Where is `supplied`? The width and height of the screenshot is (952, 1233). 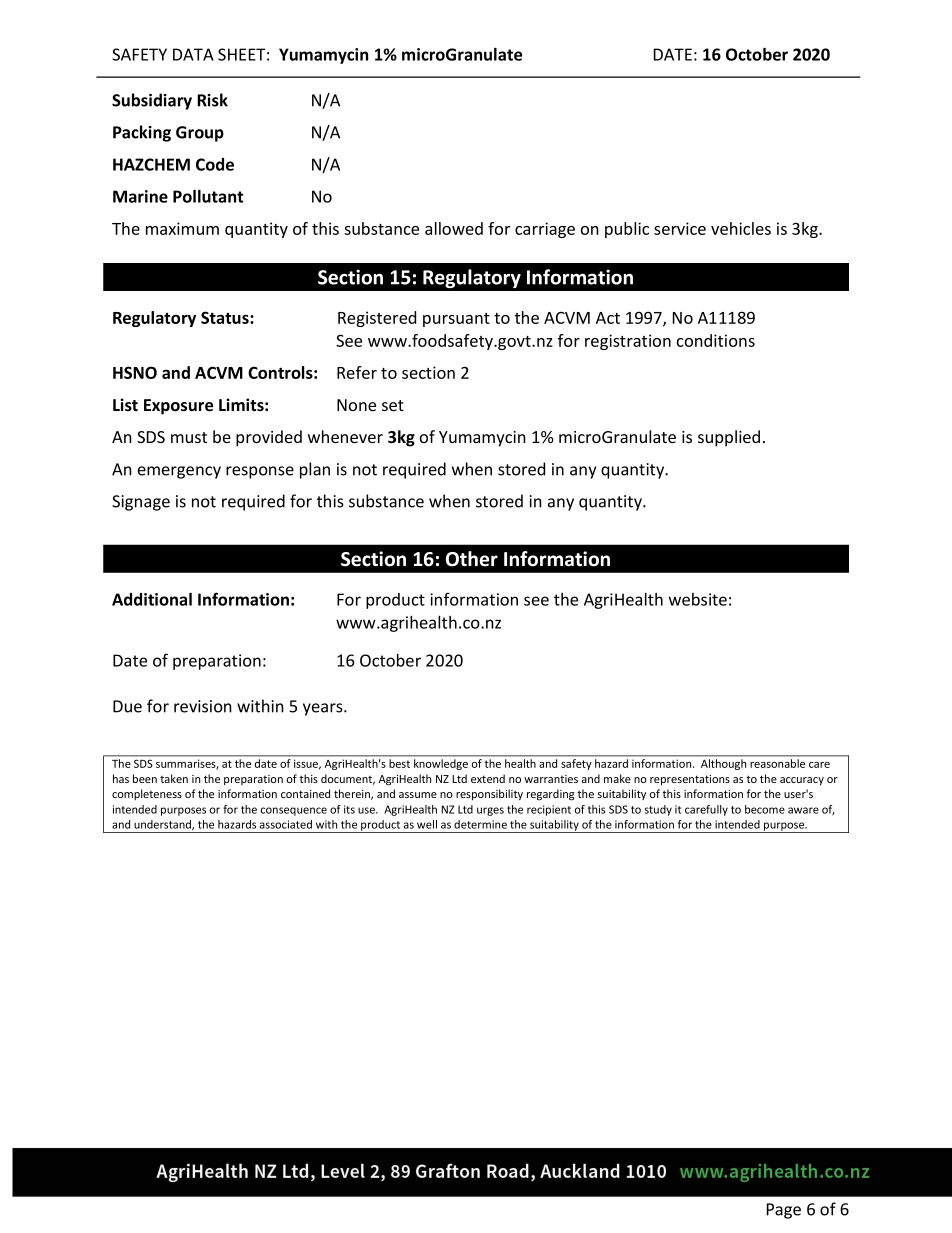 supplied is located at coordinates (729, 438).
